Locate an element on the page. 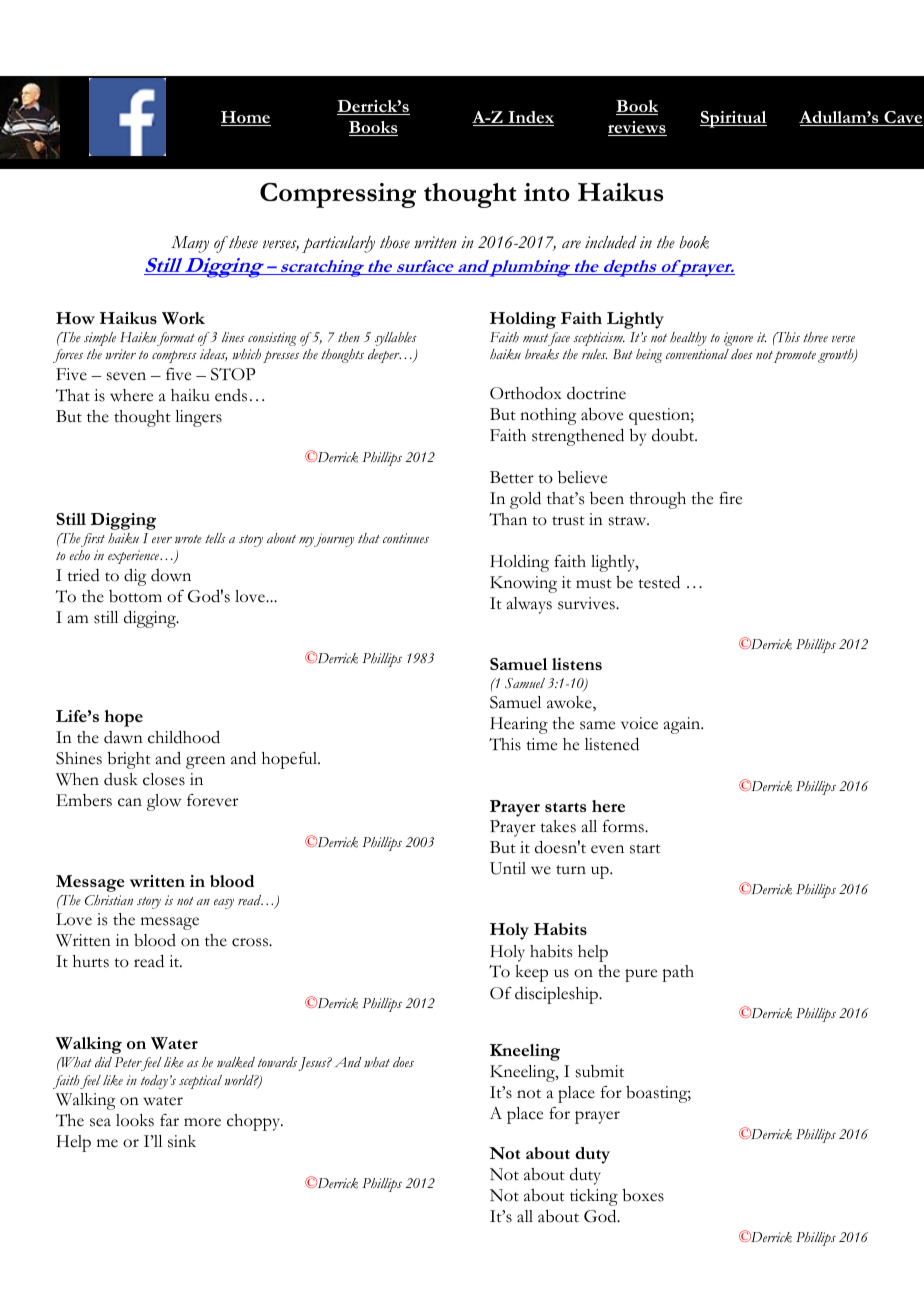 The image size is (924, 1308). lingers is located at coordinates (198, 418).
